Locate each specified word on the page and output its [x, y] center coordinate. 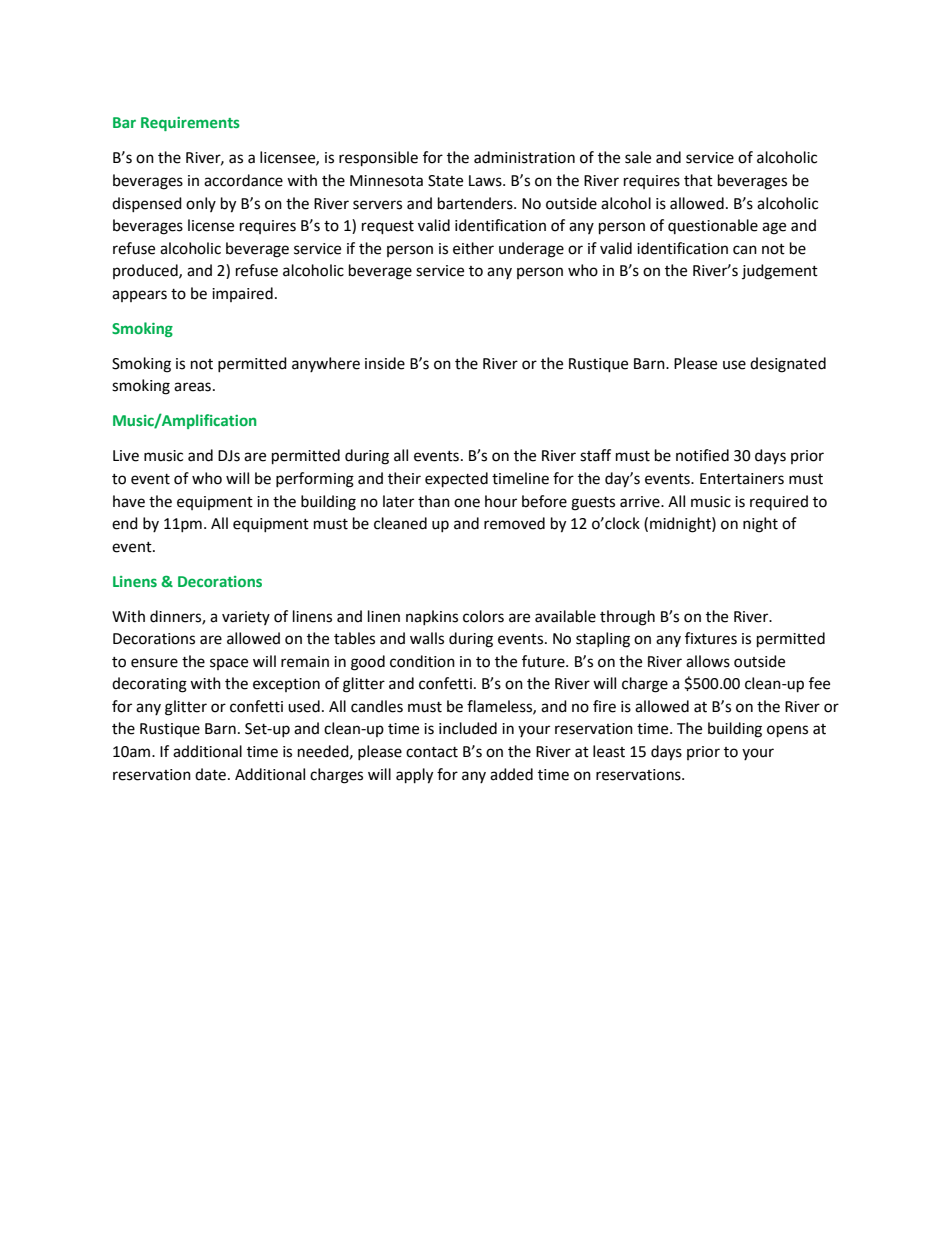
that [698, 180]
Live [126, 456]
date [210, 774]
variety [246, 618]
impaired [242, 294]
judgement [780, 272]
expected [456, 480]
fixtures [711, 638]
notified [702, 455]
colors [483, 616]
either [473, 248]
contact [432, 752]
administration [524, 157]
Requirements [190, 124]
